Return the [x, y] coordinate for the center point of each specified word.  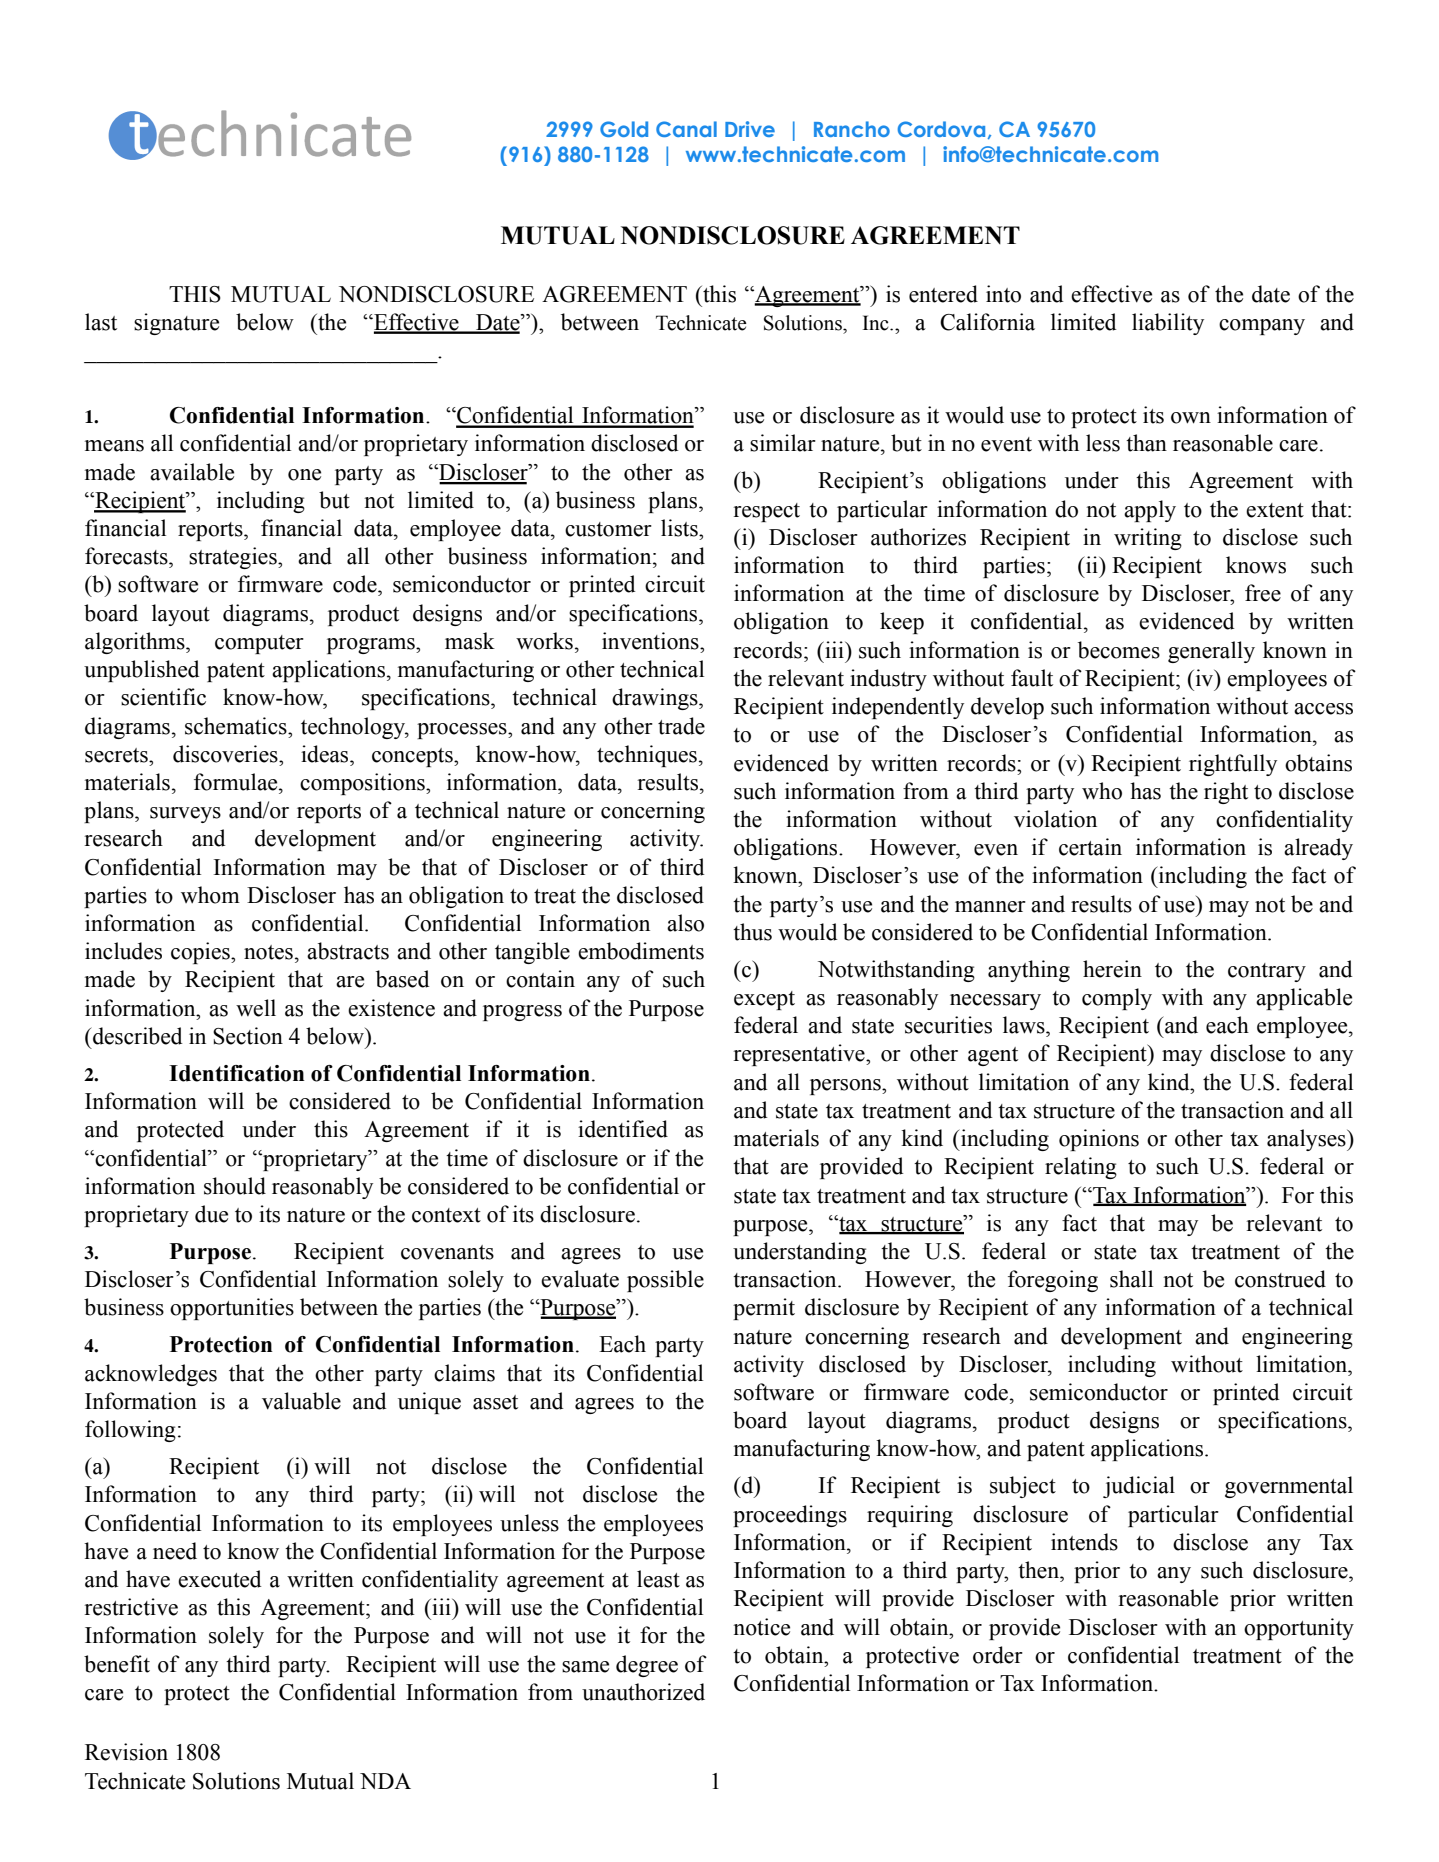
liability [1168, 324]
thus [752, 932]
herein [1112, 969]
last [101, 322]
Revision [126, 1752]
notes [268, 952]
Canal [686, 129]
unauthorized [643, 1692]
